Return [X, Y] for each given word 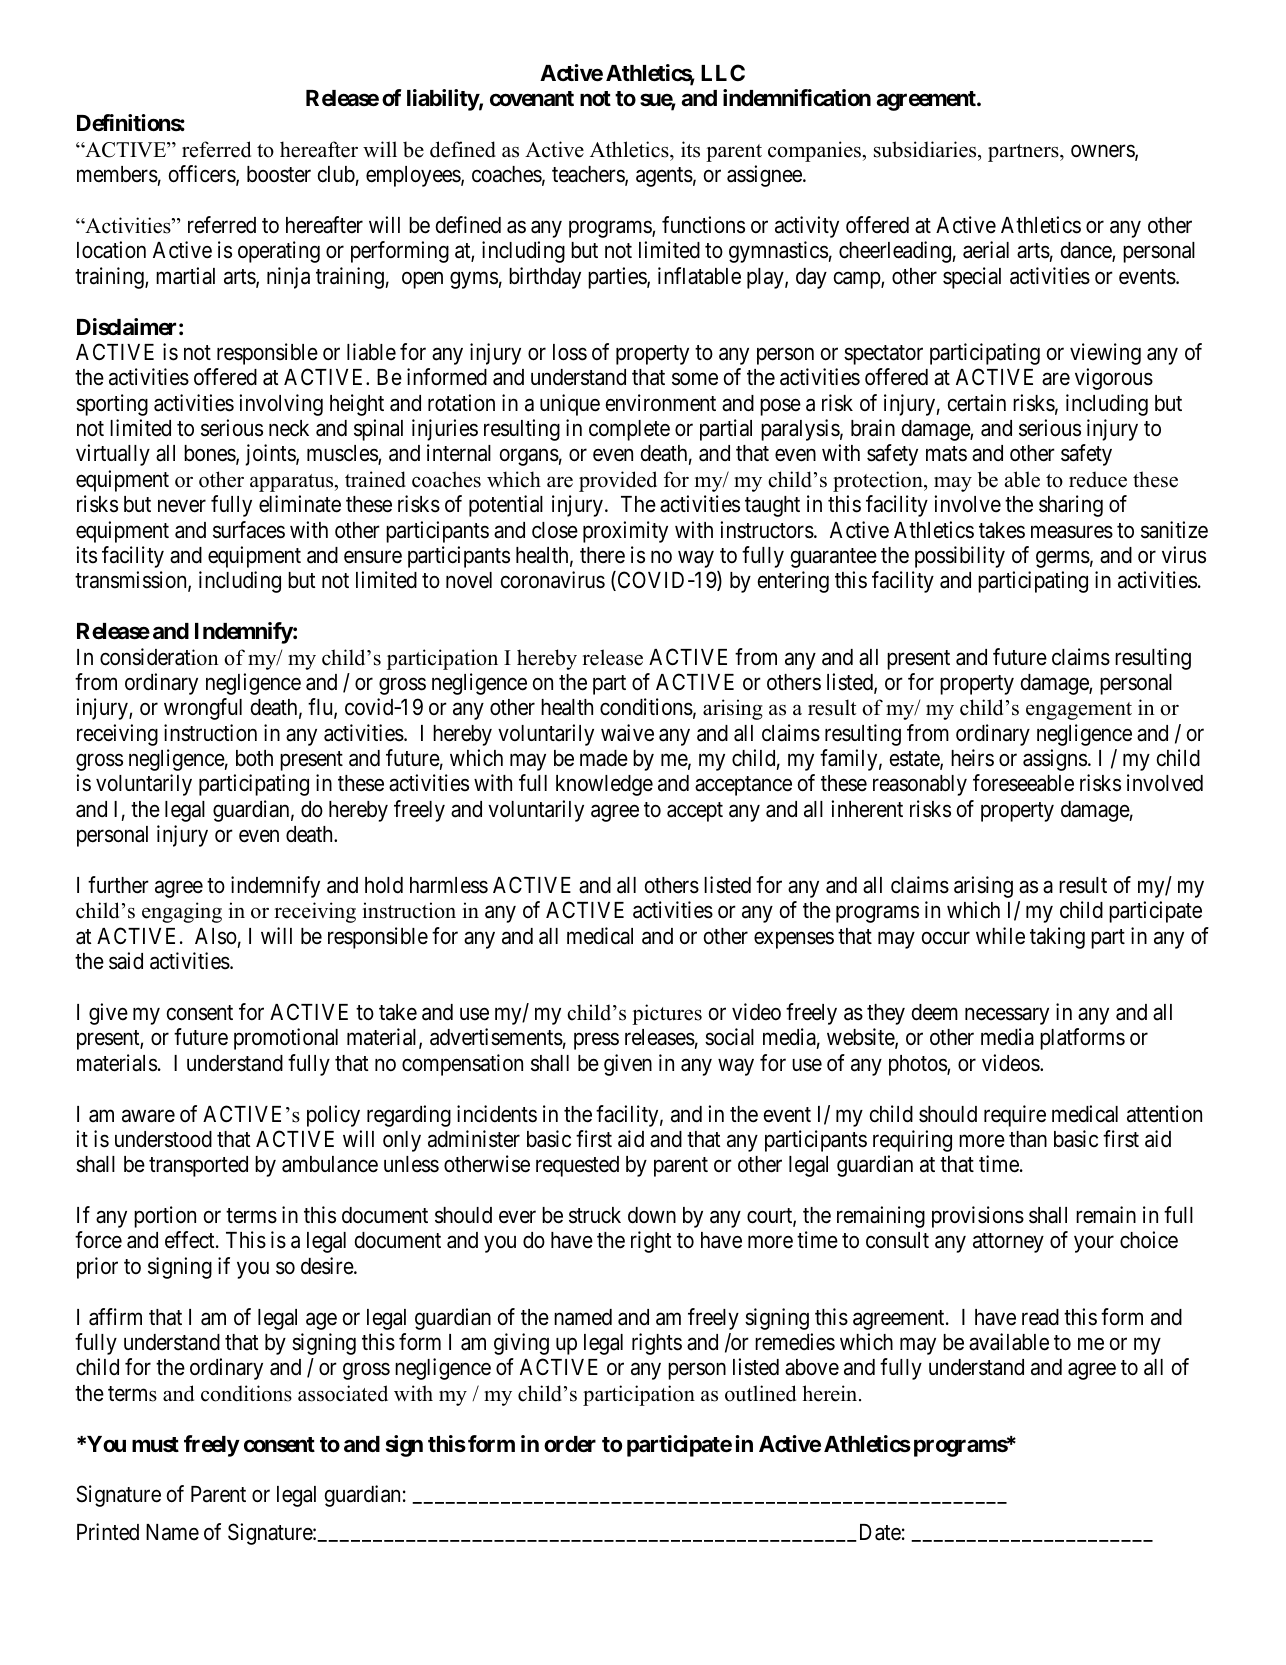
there [602, 555]
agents [664, 177]
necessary [1007, 1016]
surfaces [249, 530]
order [570, 1444]
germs [1063, 559]
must [155, 1445]
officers [203, 175]
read [1040, 1317]
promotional [286, 1039]
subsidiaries [926, 149]
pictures [667, 1014]
